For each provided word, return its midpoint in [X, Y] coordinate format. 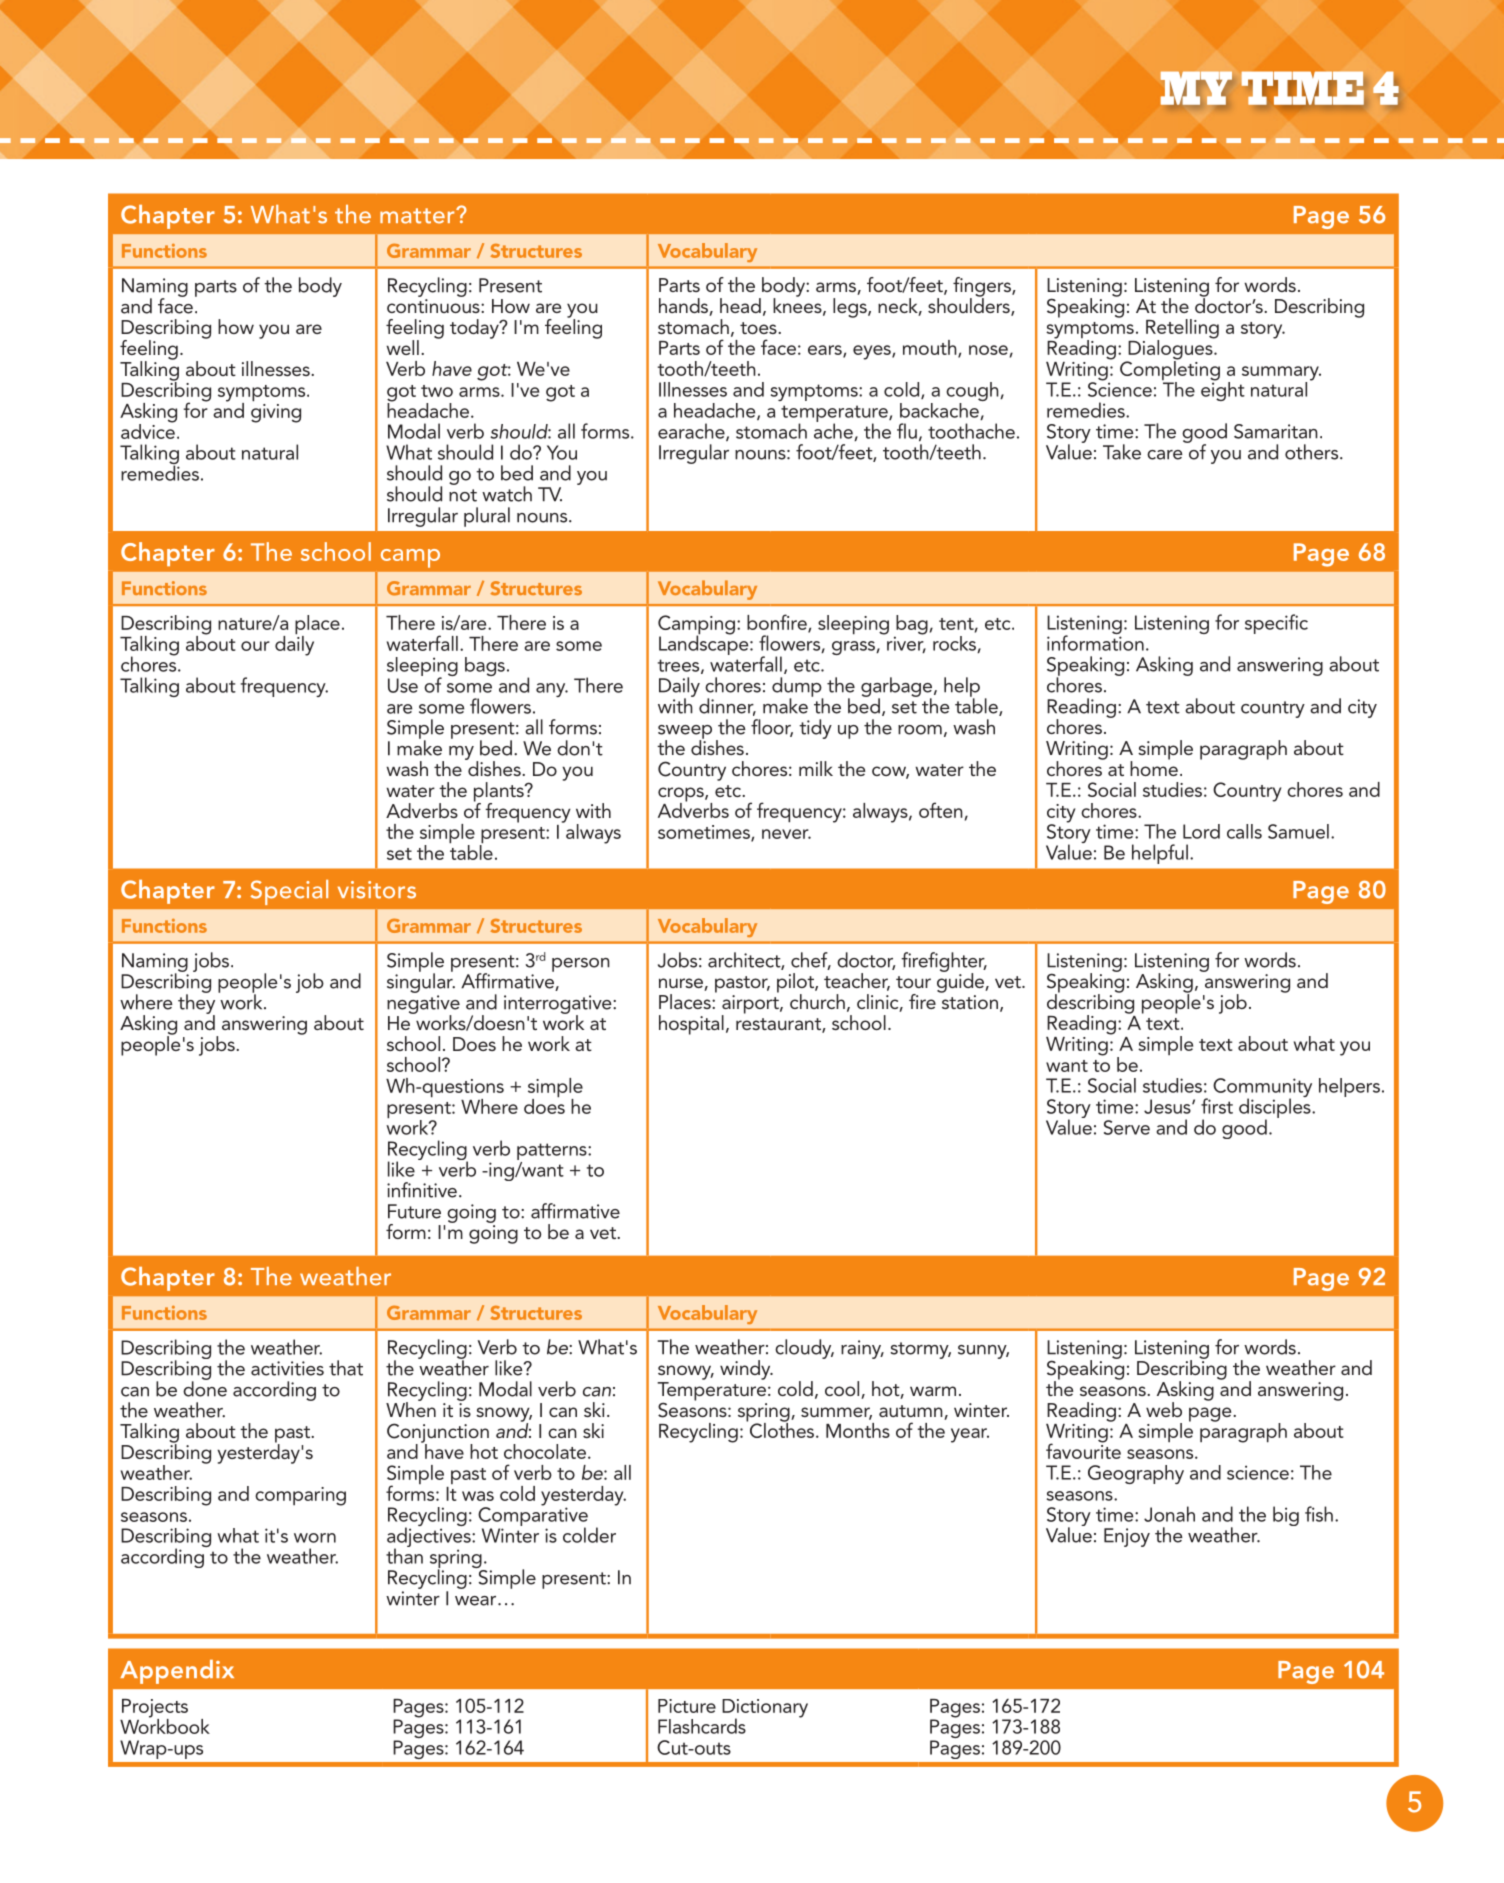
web [1164, 1409]
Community [1262, 1089]
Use [403, 685]
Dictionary [765, 1709]
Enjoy [1127, 1537]
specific [1276, 624]
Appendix [177, 1672]
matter [418, 216]
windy [746, 1370]
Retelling [1182, 330]
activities [287, 1368]
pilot [796, 984]
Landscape [705, 644]
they [196, 1004]
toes [759, 328]
